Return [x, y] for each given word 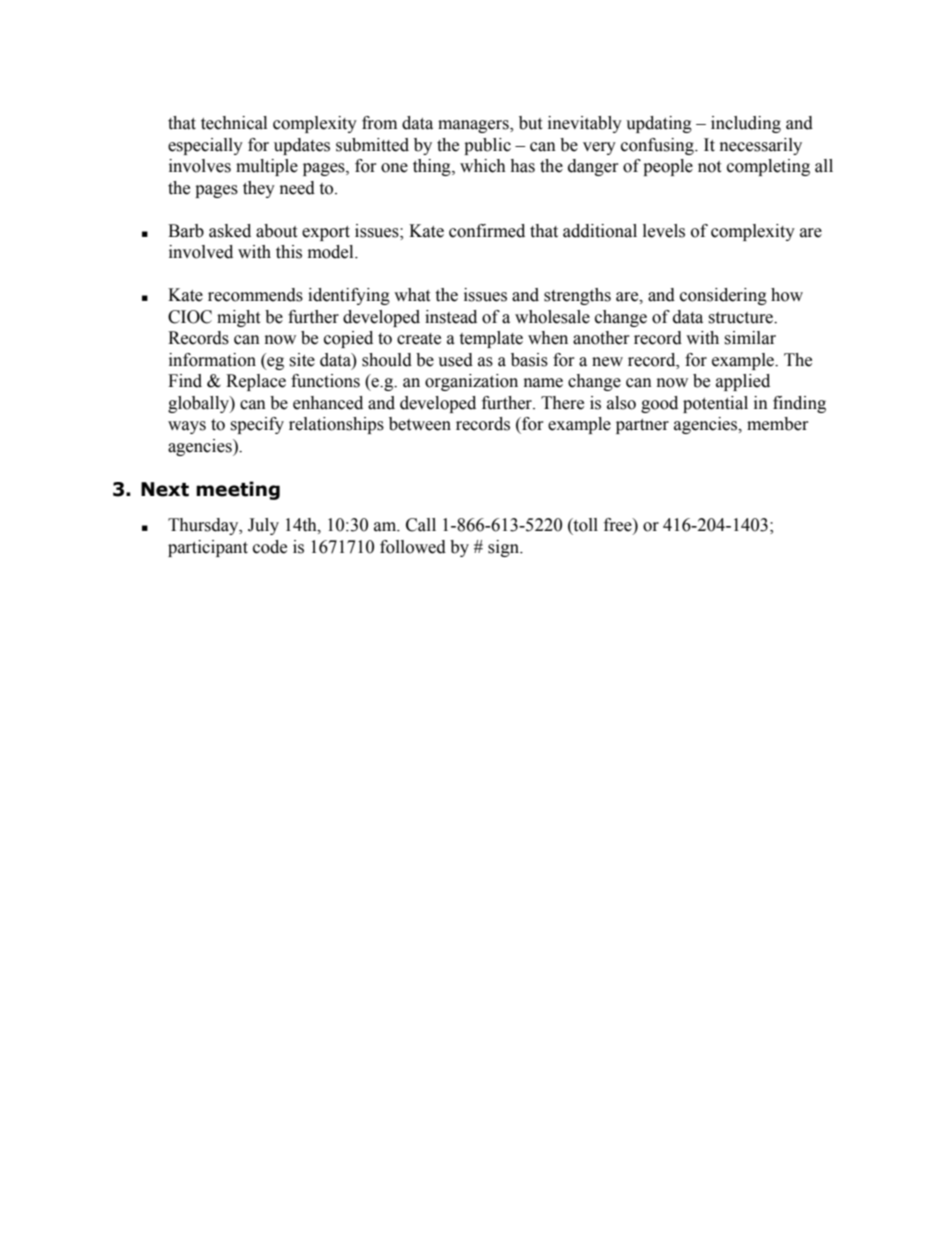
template [491, 339]
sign [504, 548]
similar [750, 338]
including [746, 124]
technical [234, 123]
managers [474, 126]
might [238, 318]
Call [421, 525]
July [263, 526]
